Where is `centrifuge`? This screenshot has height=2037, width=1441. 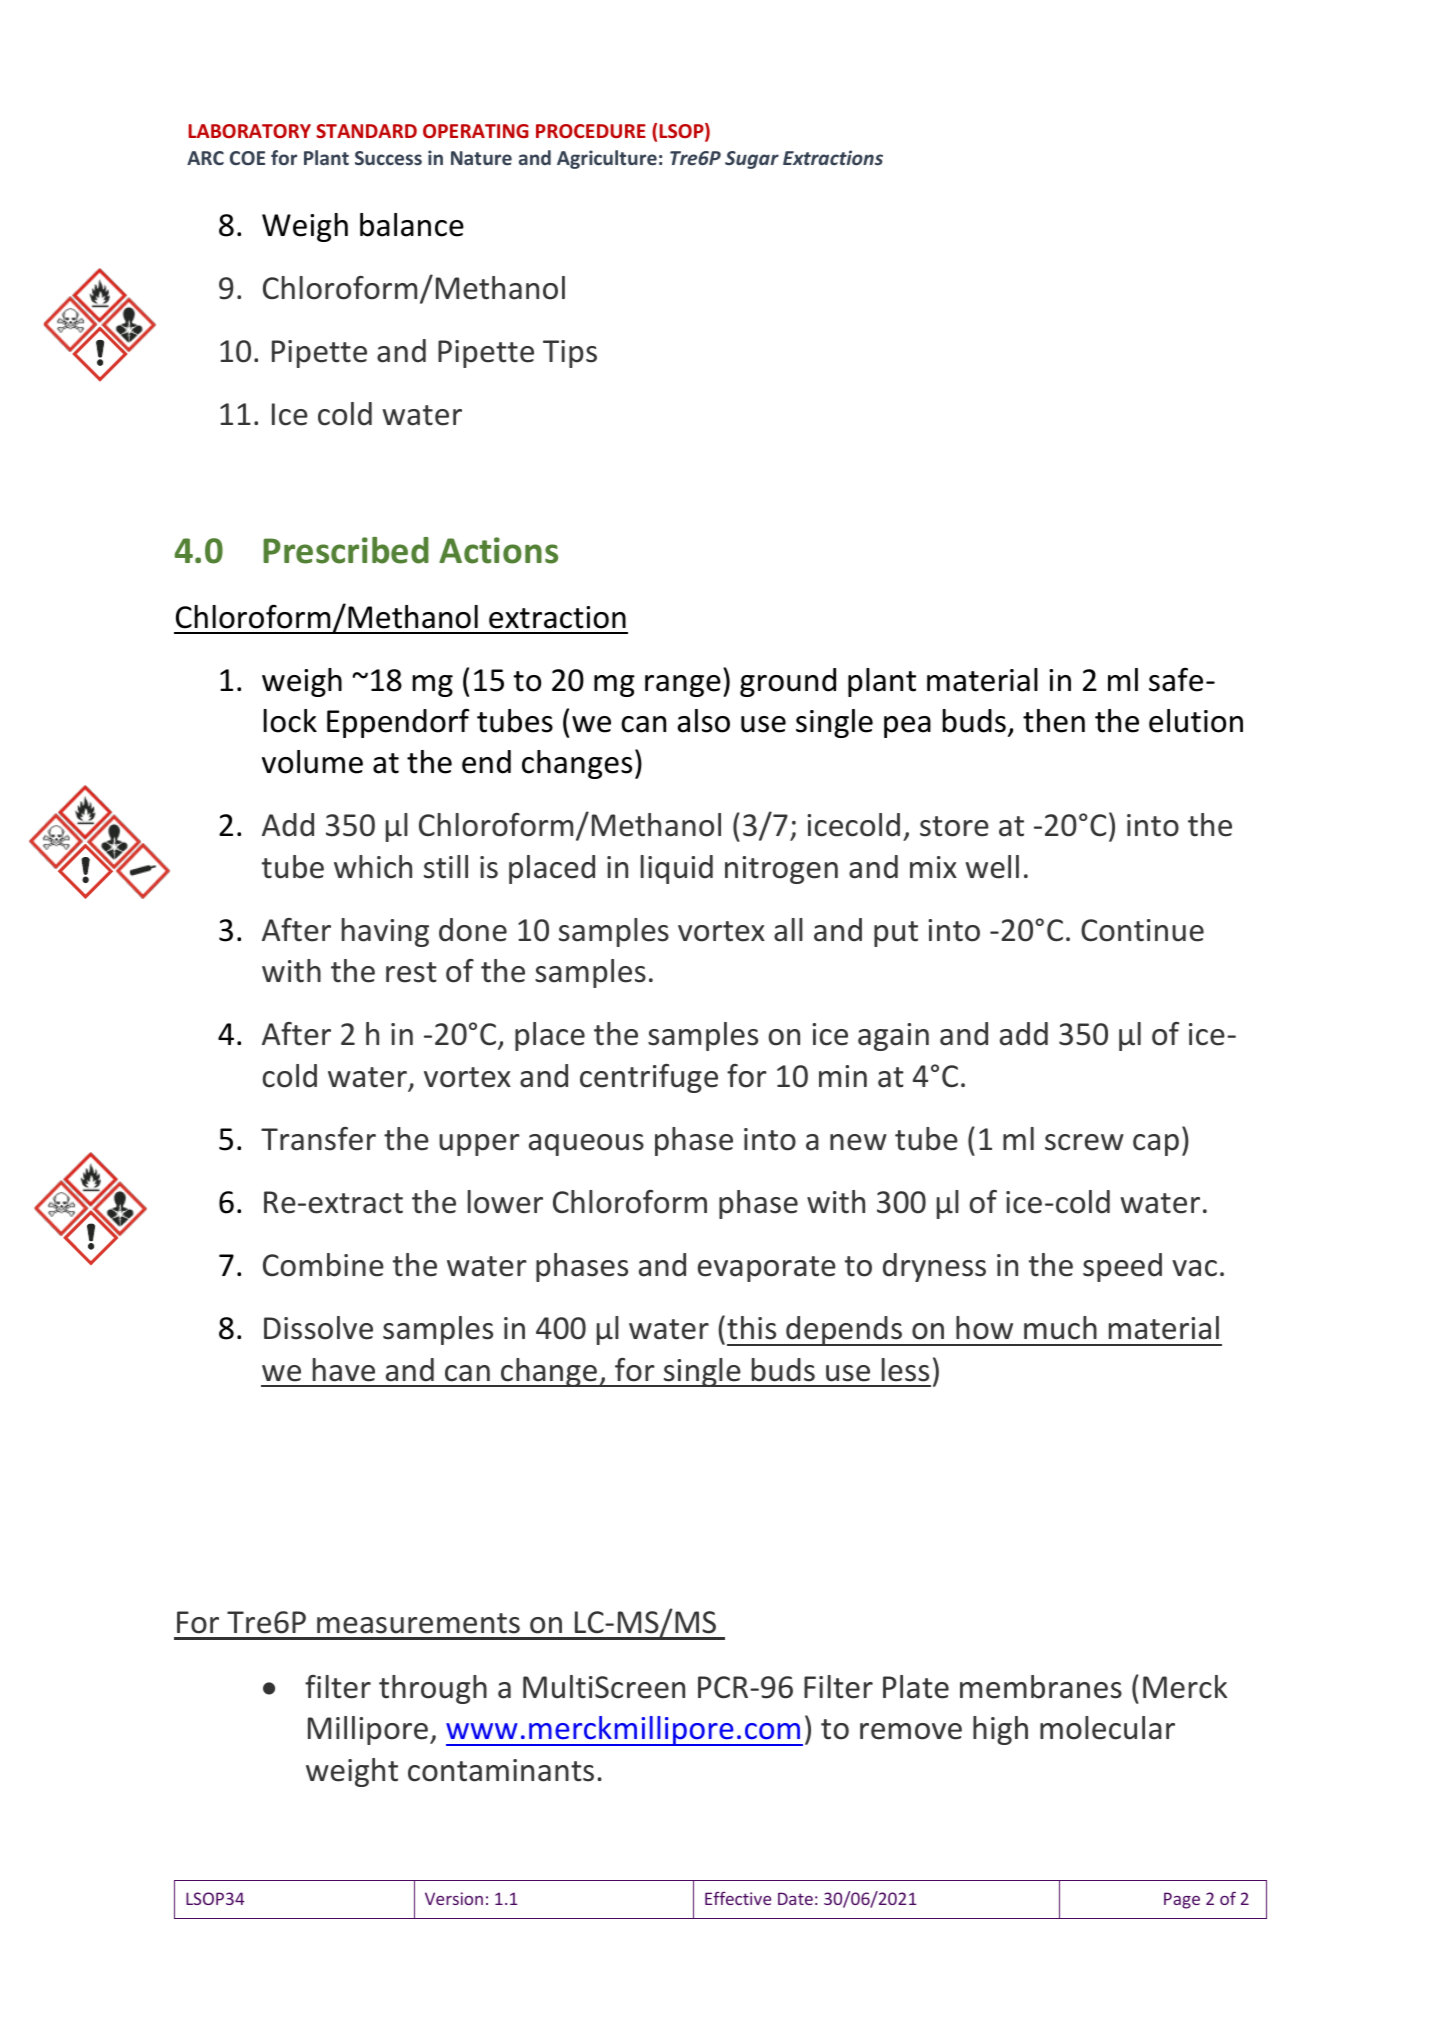 centrifuge is located at coordinates (649, 1078).
